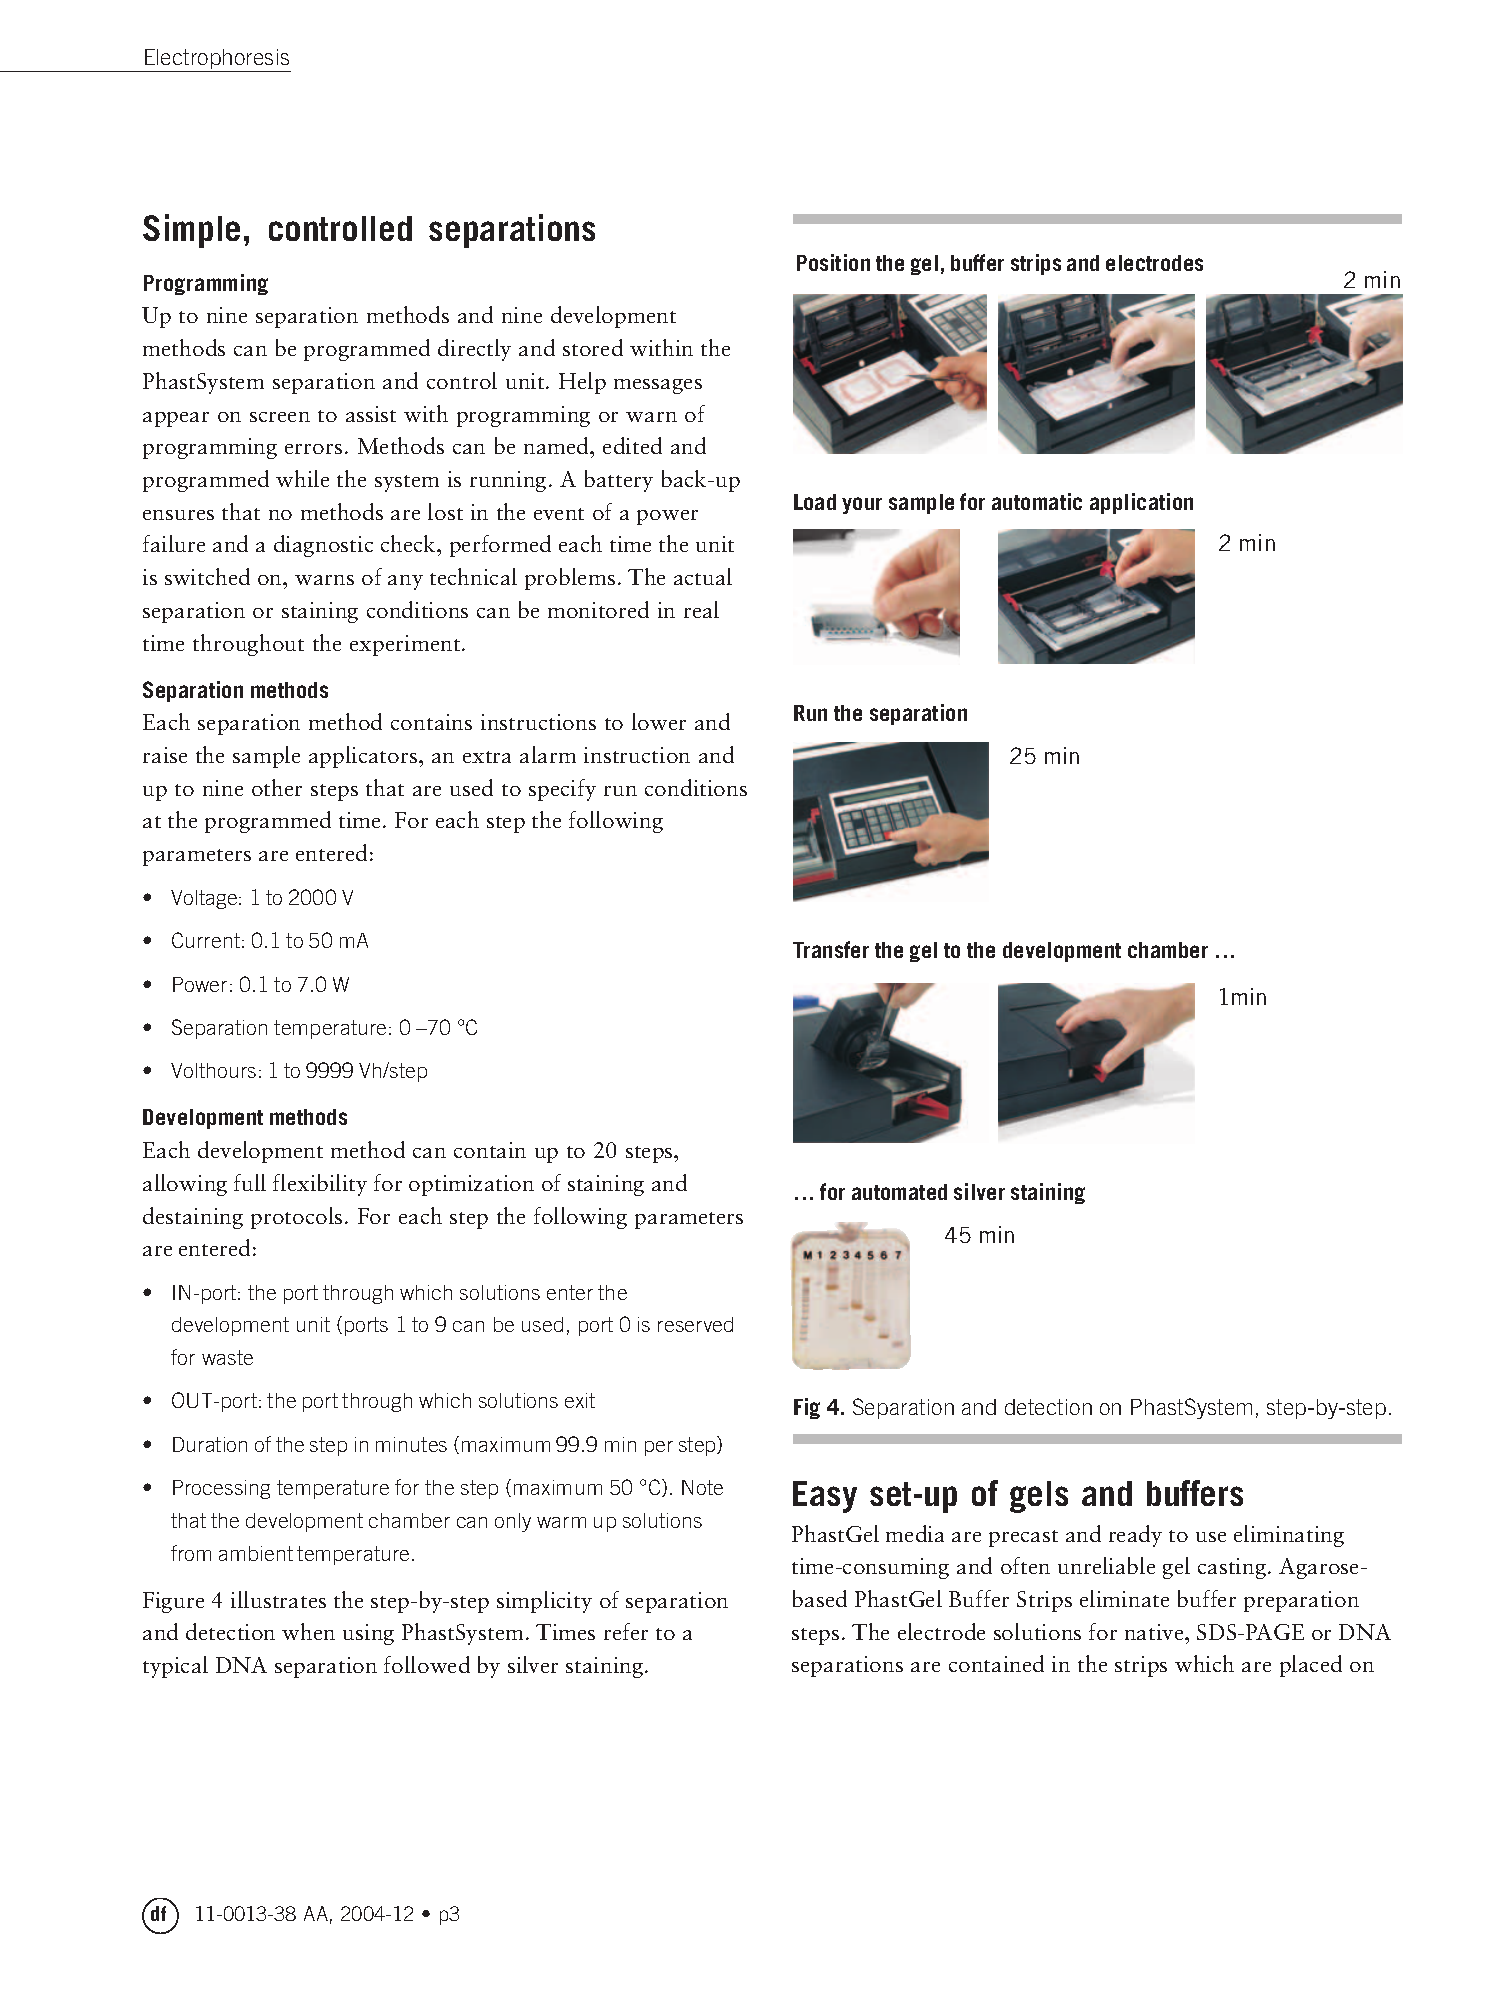 The width and height of the screenshot is (1498, 1998). I want to click on refer, so click(626, 1631).
